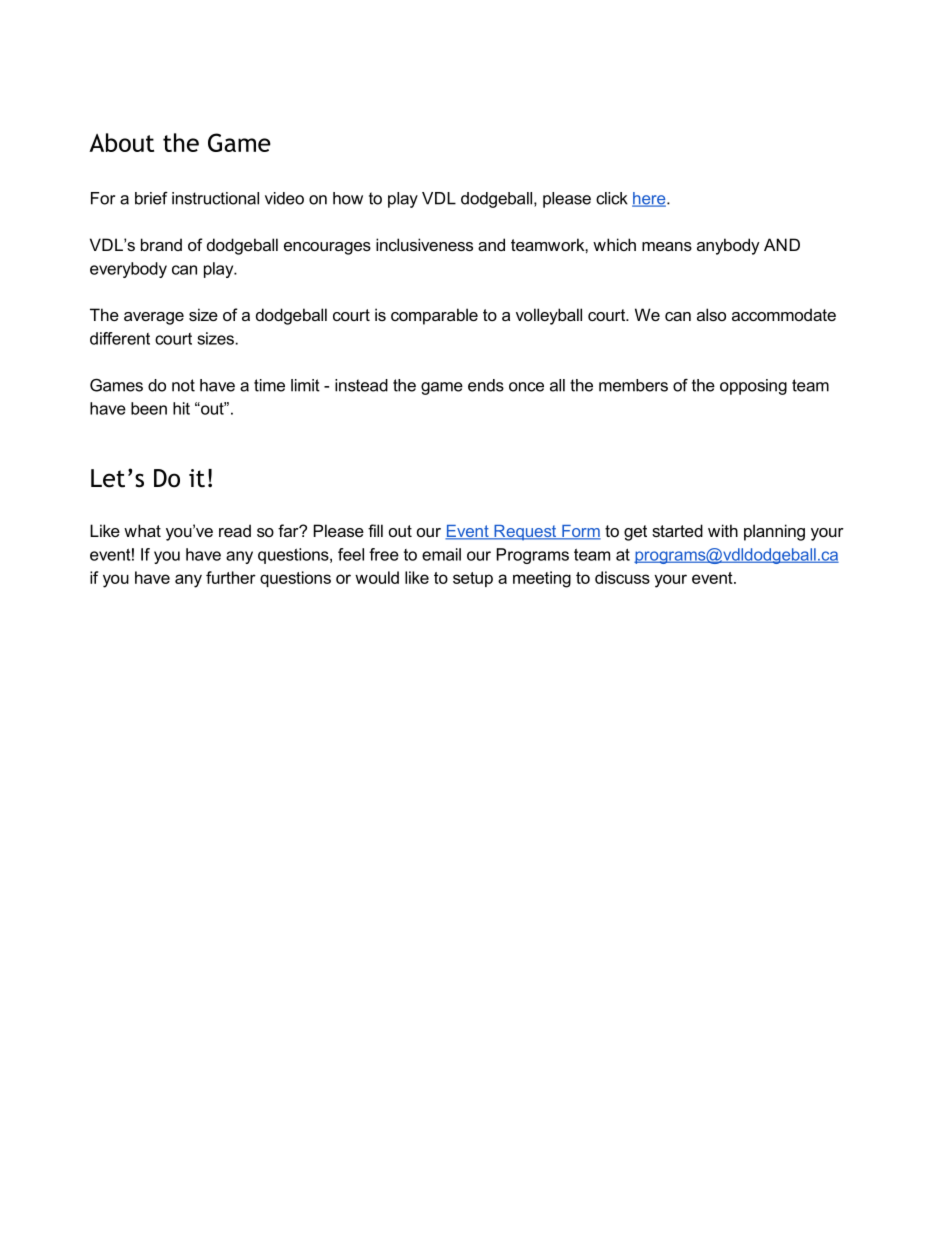 The width and height of the page is (952, 1233). What do you see at coordinates (348, 198) in the page?
I see `how` at bounding box center [348, 198].
